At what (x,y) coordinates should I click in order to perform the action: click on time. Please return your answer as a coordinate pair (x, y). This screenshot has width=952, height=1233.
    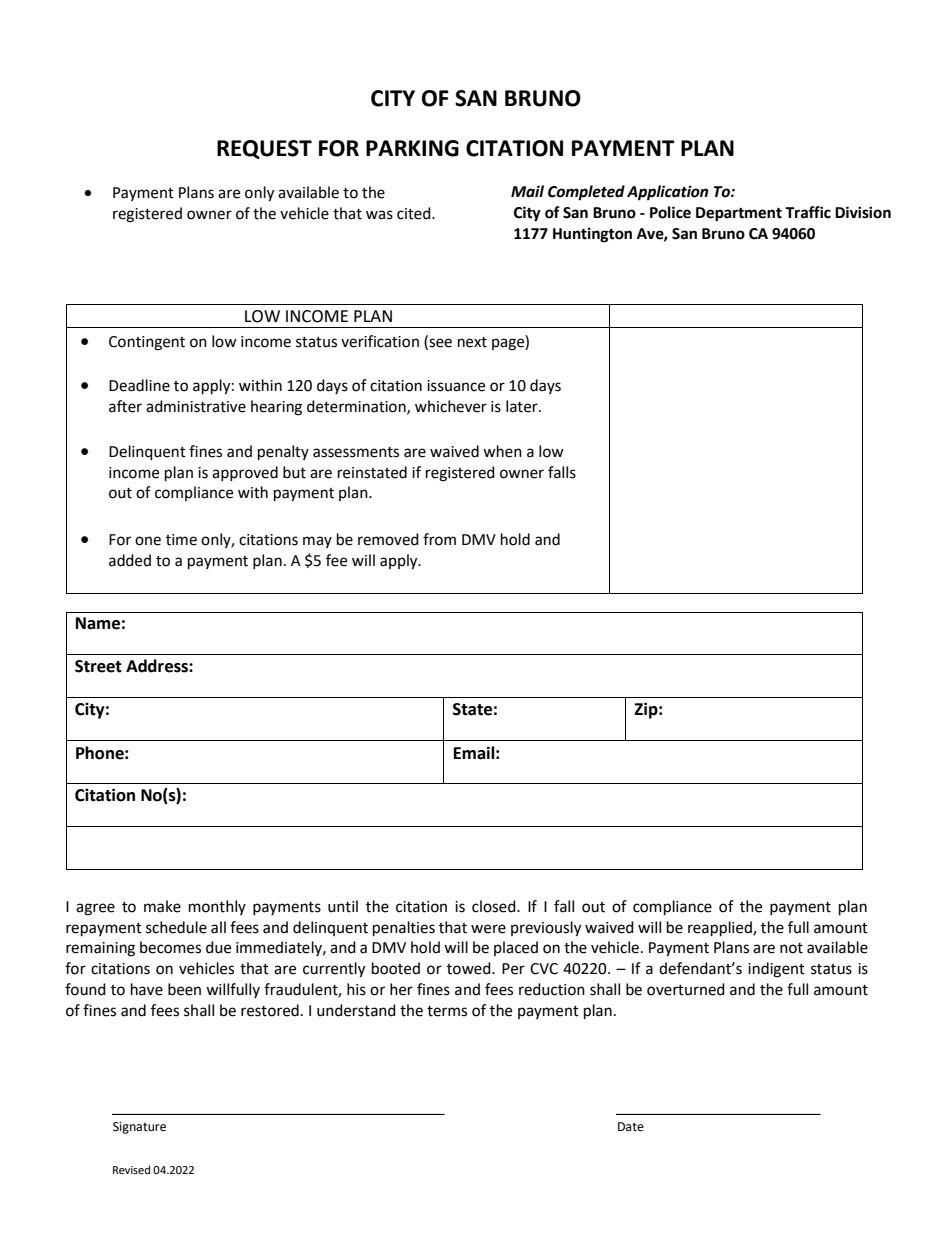
    Looking at the image, I should click on (181, 540).
